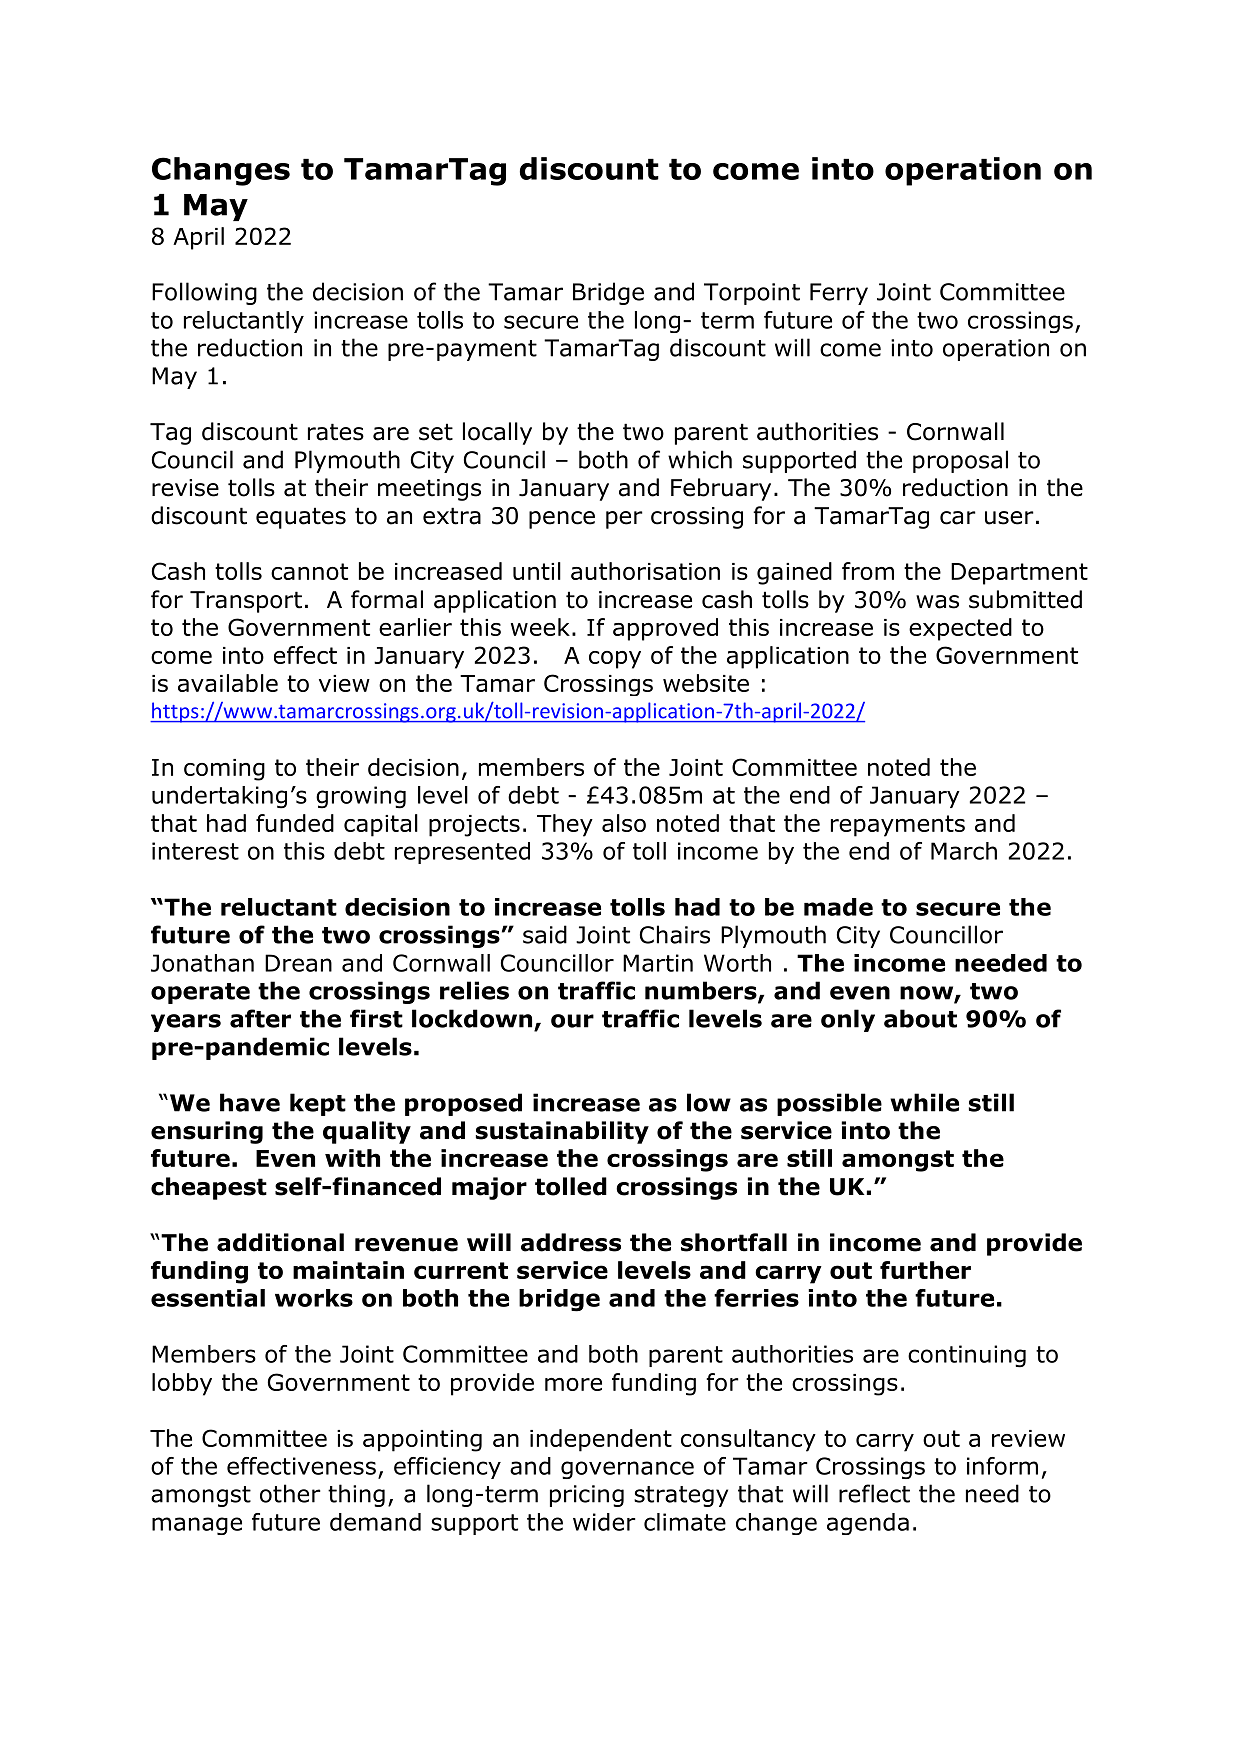 This page has height=1760, width=1245. I want to click on expected, so click(960, 629).
